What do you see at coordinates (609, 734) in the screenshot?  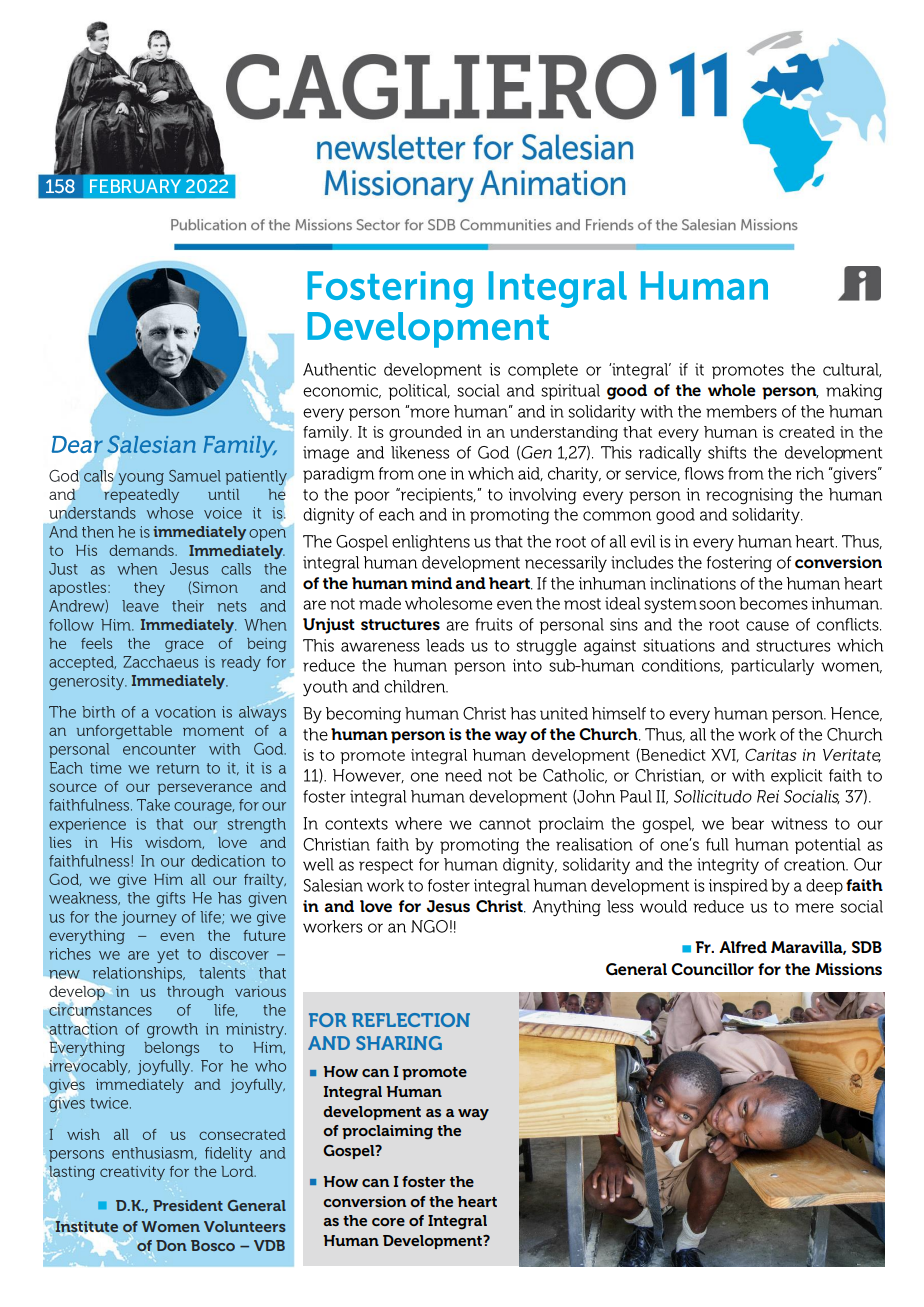 I see `Church` at bounding box center [609, 734].
